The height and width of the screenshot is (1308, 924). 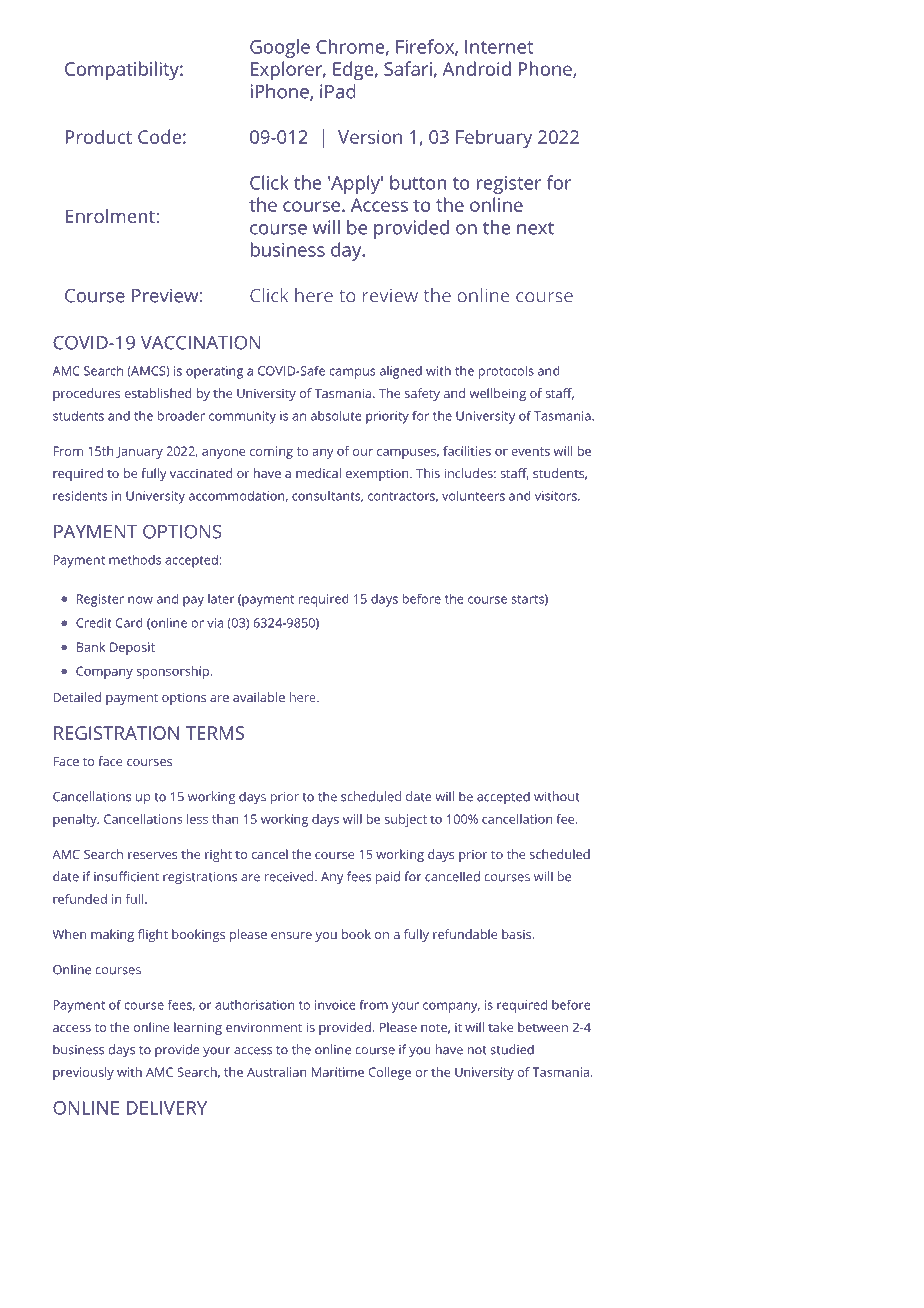 What do you see at coordinates (280, 48) in the screenshot?
I see `Google` at bounding box center [280, 48].
